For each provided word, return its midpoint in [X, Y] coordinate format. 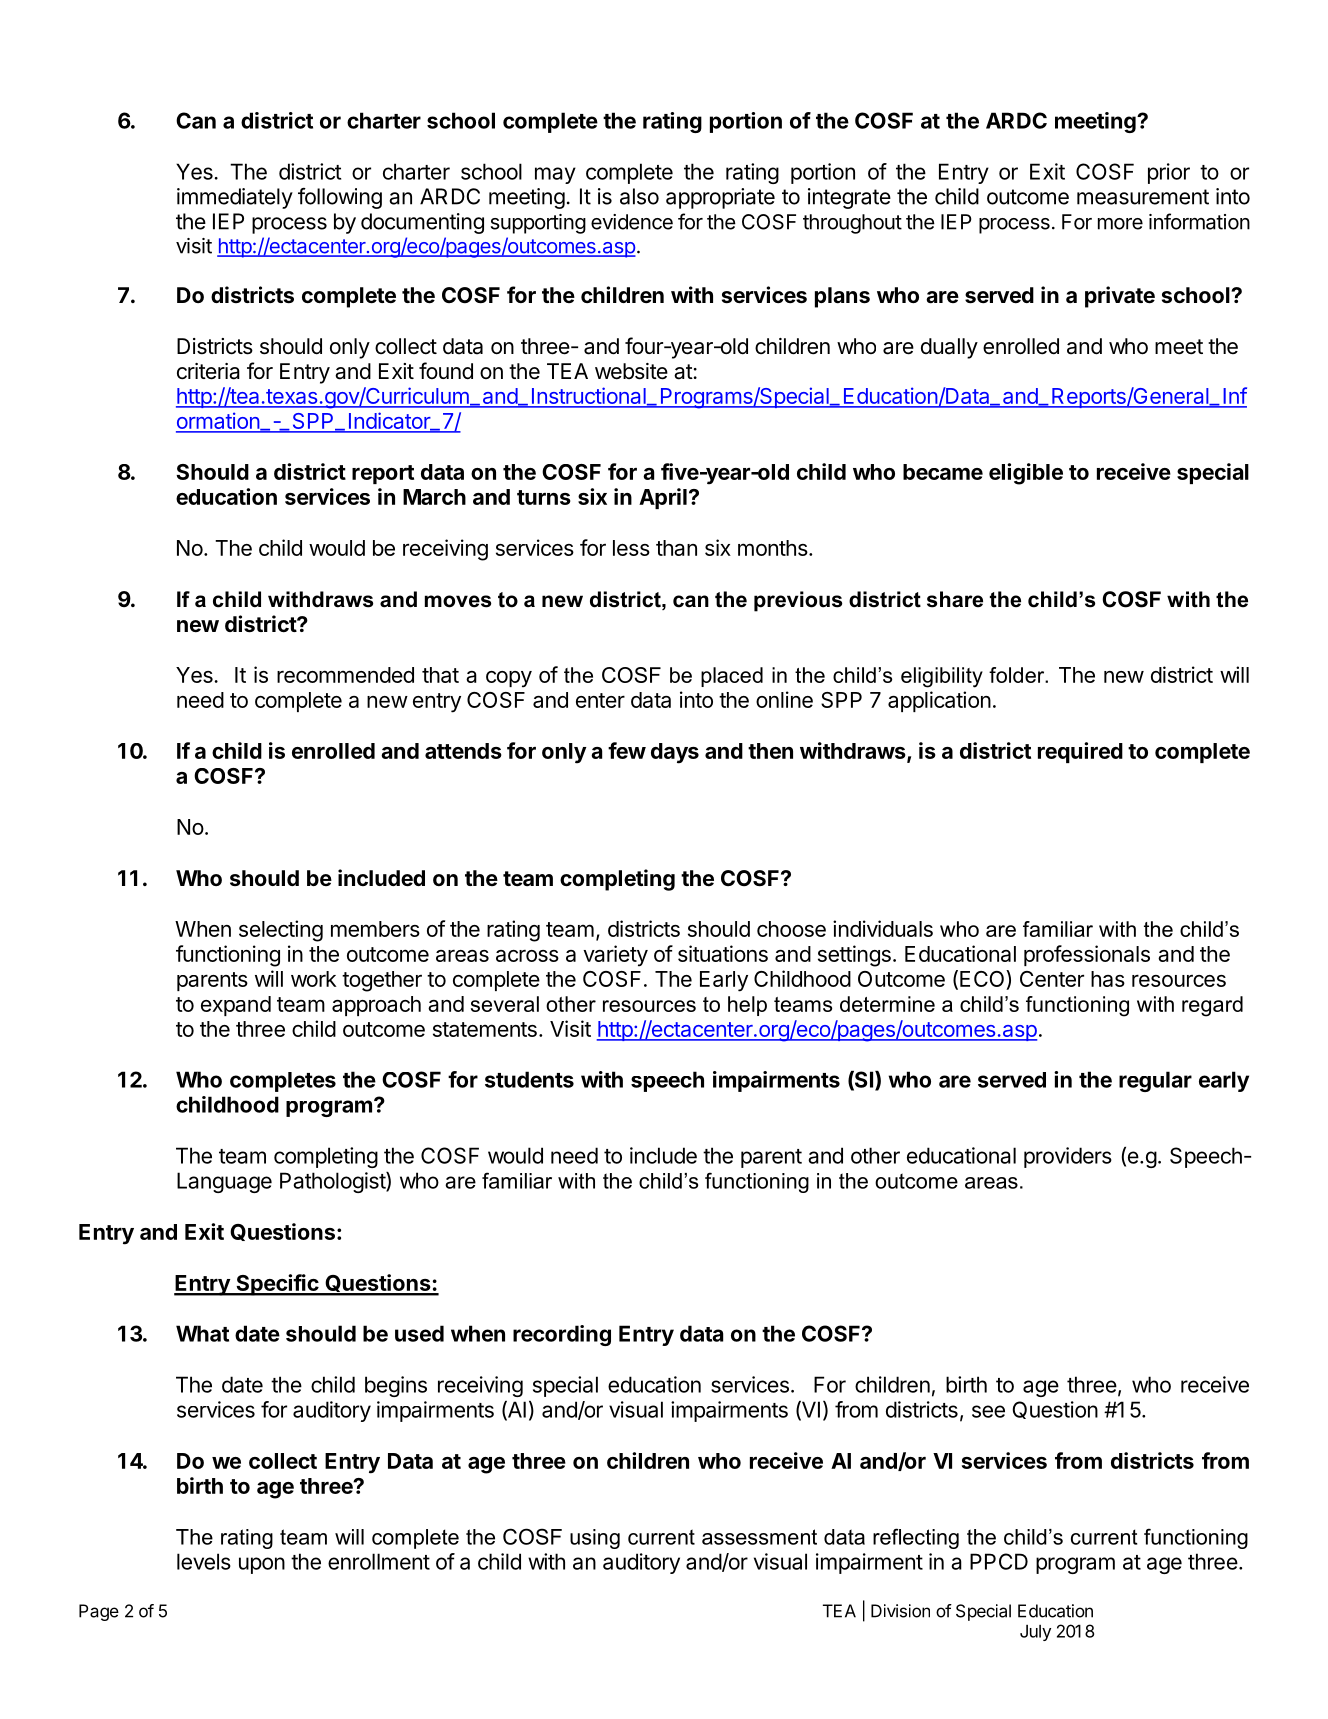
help [747, 1006]
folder [1018, 675]
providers [1068, 1157]
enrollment [379, 1561]
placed [732, 677]
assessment [759, 1537]
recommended [345, 675]
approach [376, 1006]
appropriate [720, 198]
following [340, 198]
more [1120, 224]
